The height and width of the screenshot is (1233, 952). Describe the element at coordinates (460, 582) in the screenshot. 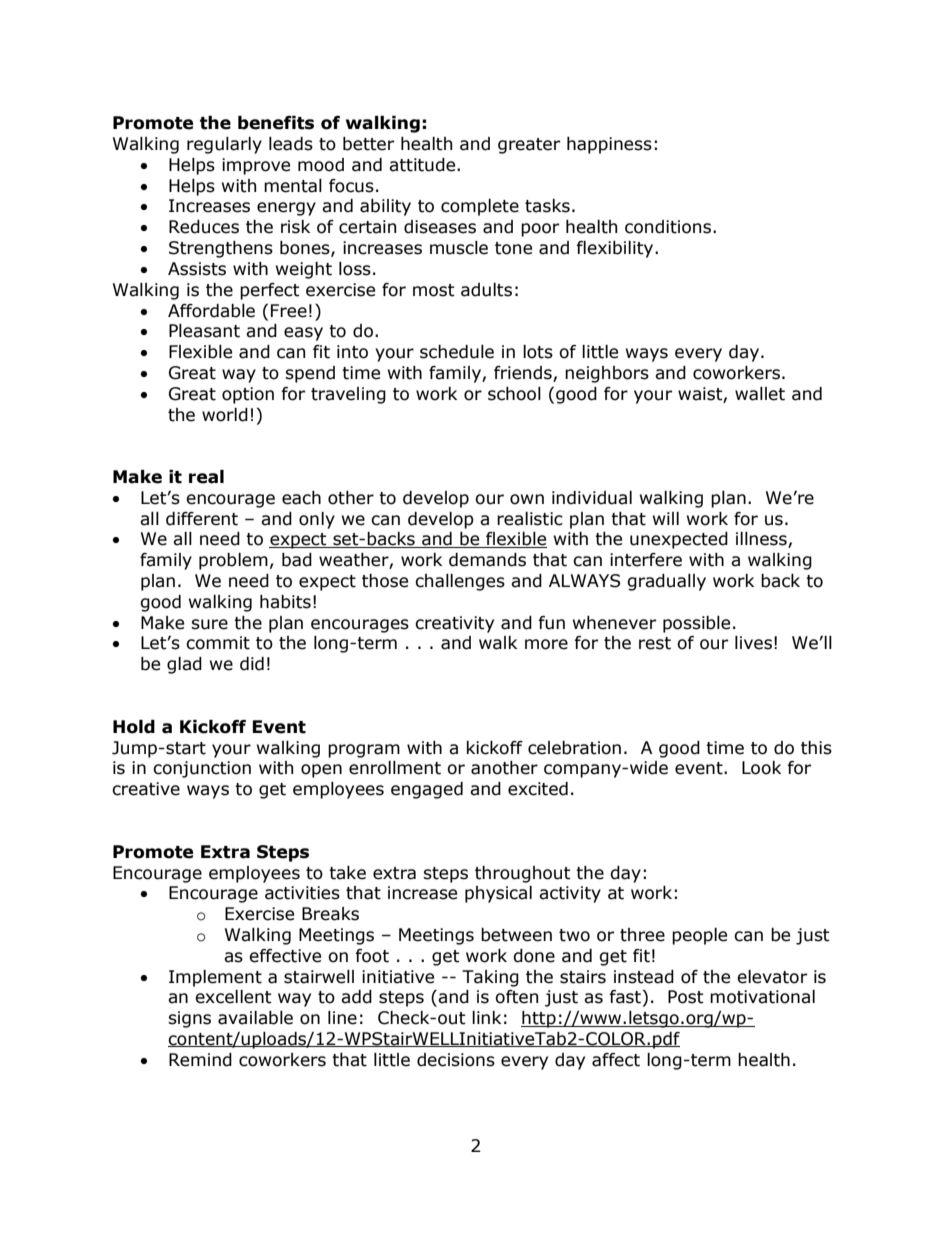

I see `challenges` at that location.
